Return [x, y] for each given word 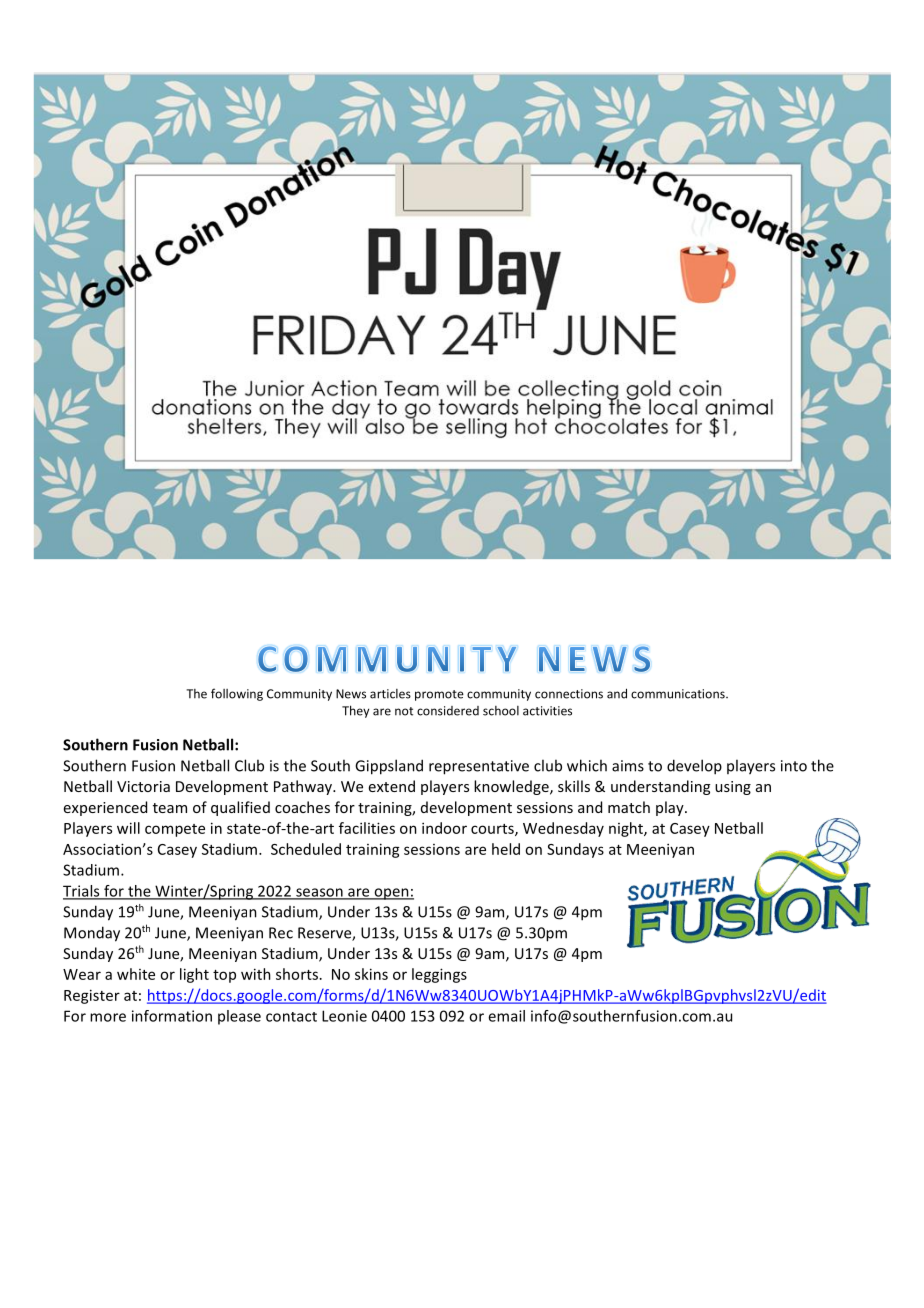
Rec [281, 933]
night [627, 829]
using [733, 788]
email [506, 1016]
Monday [92, 934]
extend [392, 786]
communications [679, 694]
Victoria [143, 786]
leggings [439, 975]
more [108, 1017]
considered [448, 711]
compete [175, 830]
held [506, 849]
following [237, 694]
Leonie [344, 1016]
